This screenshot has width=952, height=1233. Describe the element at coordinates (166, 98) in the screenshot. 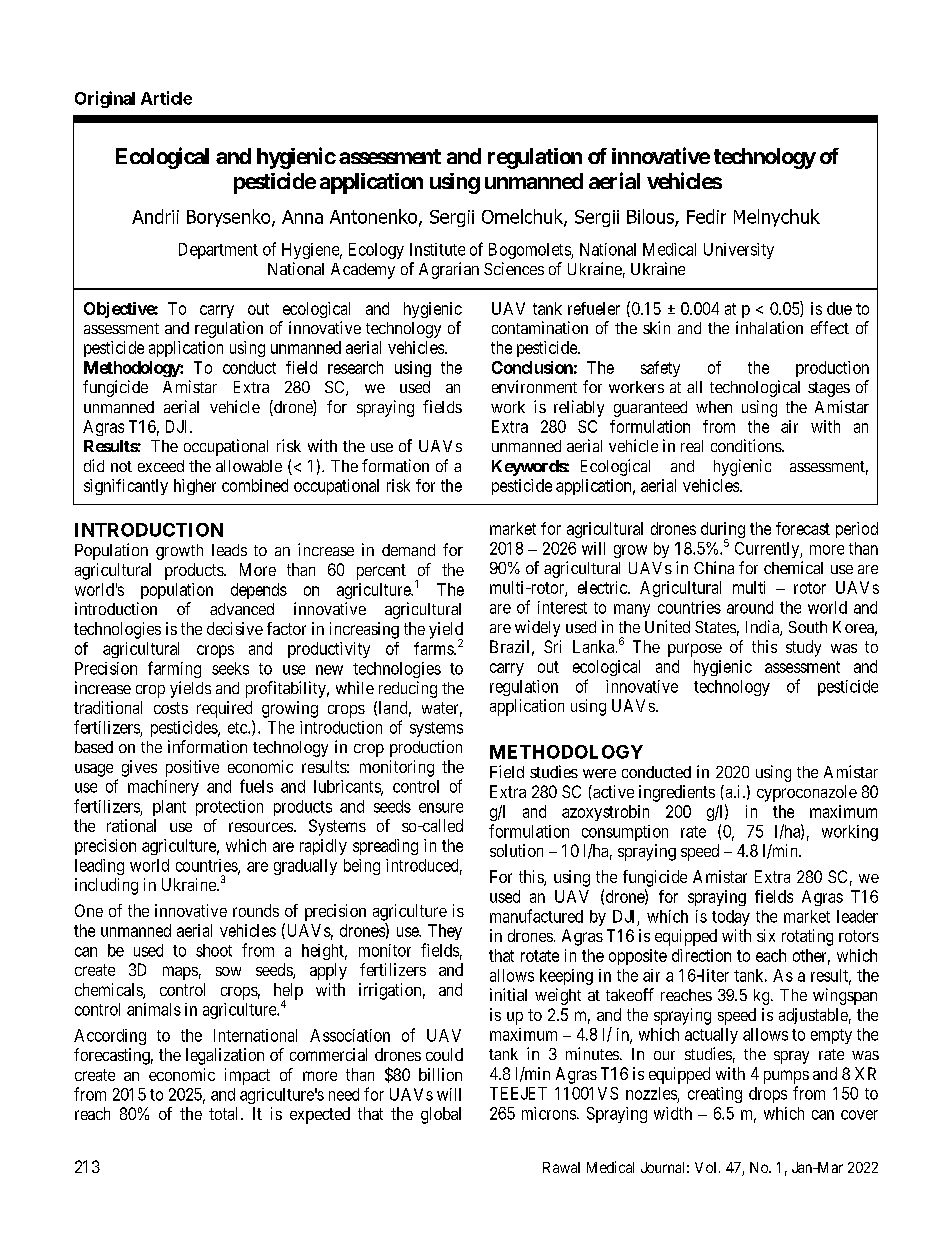

I see `Article` at that location.
